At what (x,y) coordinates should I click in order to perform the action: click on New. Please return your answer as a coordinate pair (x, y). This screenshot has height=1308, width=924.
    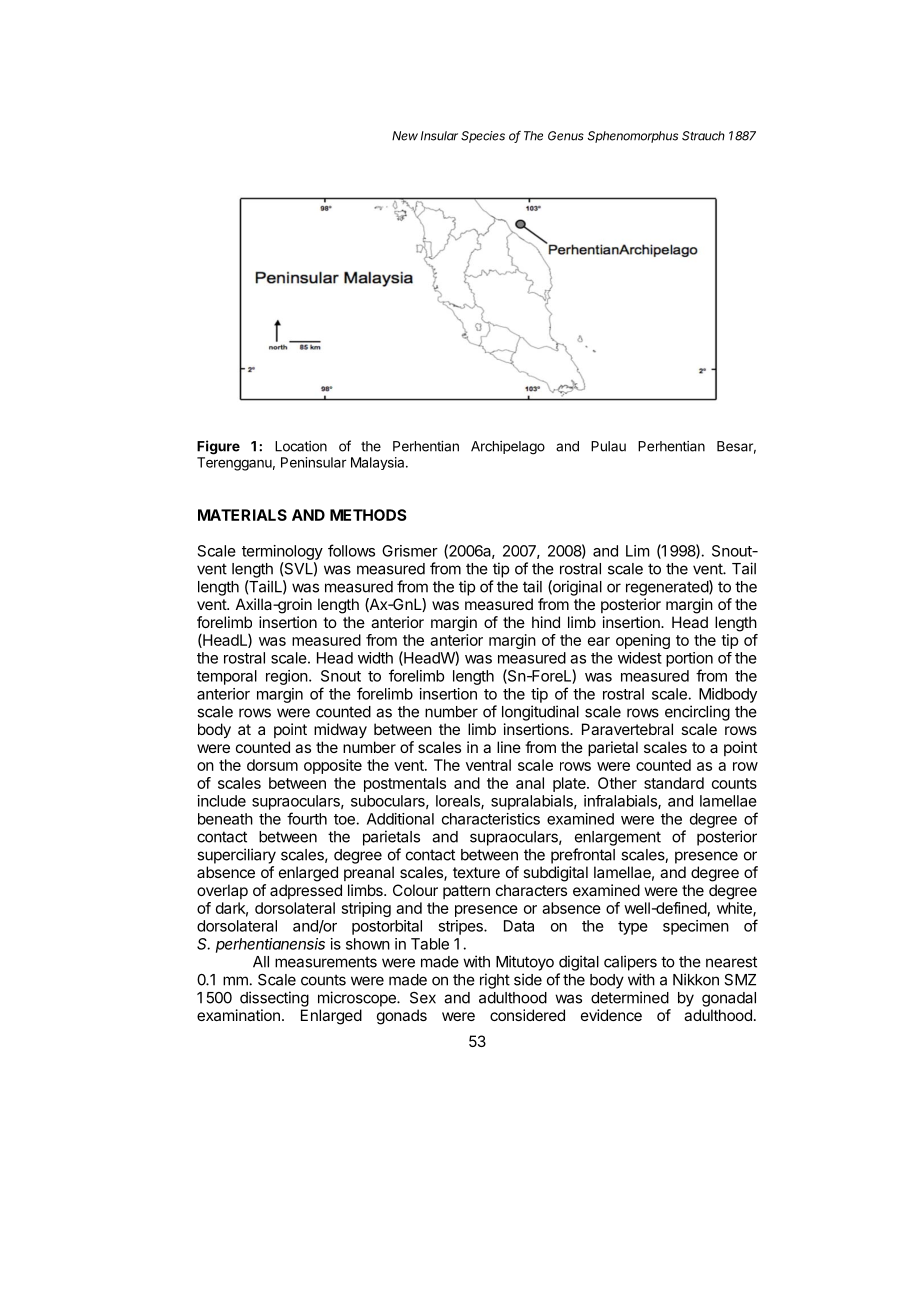
    Looking at the image, I should click on (405, 136).
